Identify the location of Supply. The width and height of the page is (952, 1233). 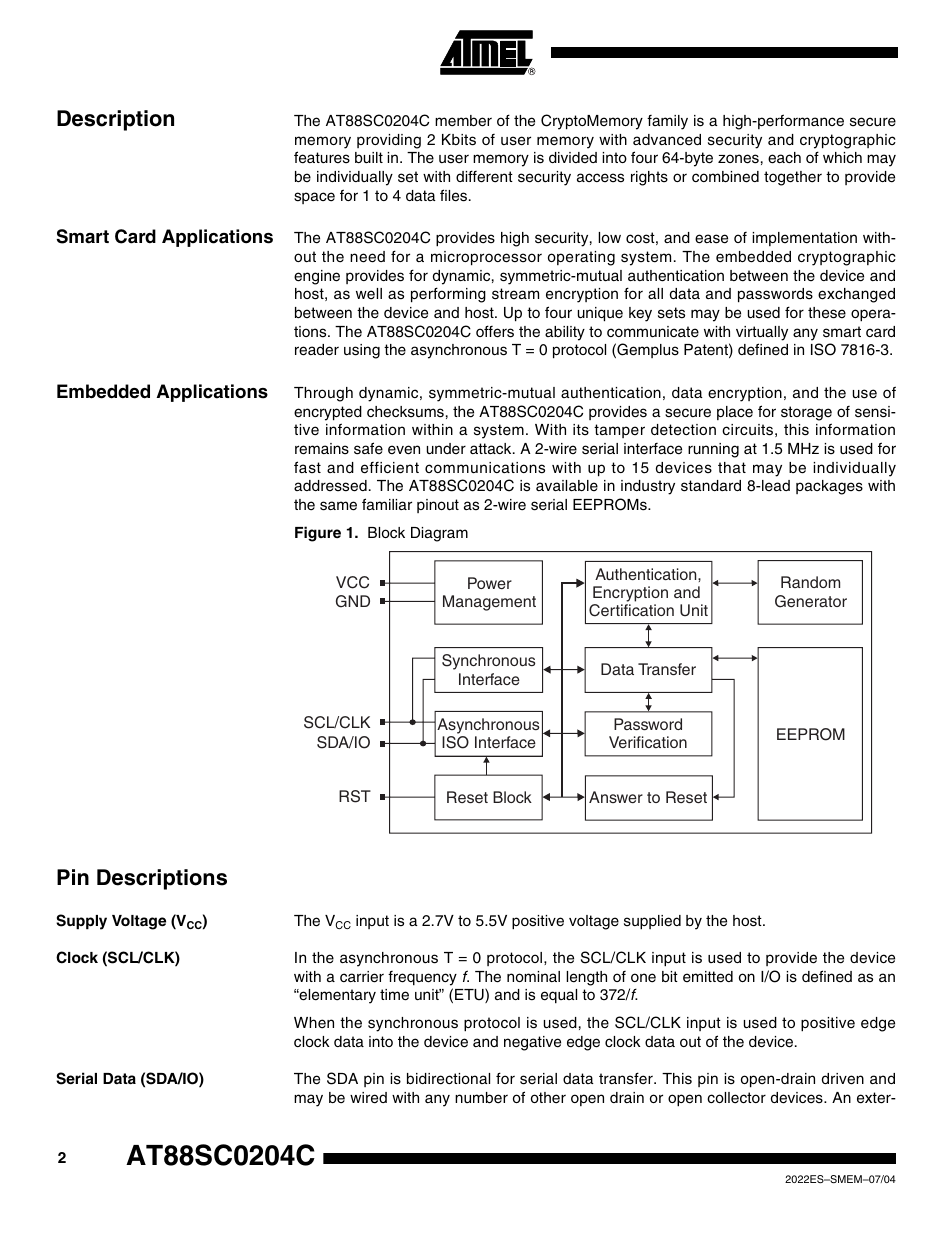
(81, 922).
